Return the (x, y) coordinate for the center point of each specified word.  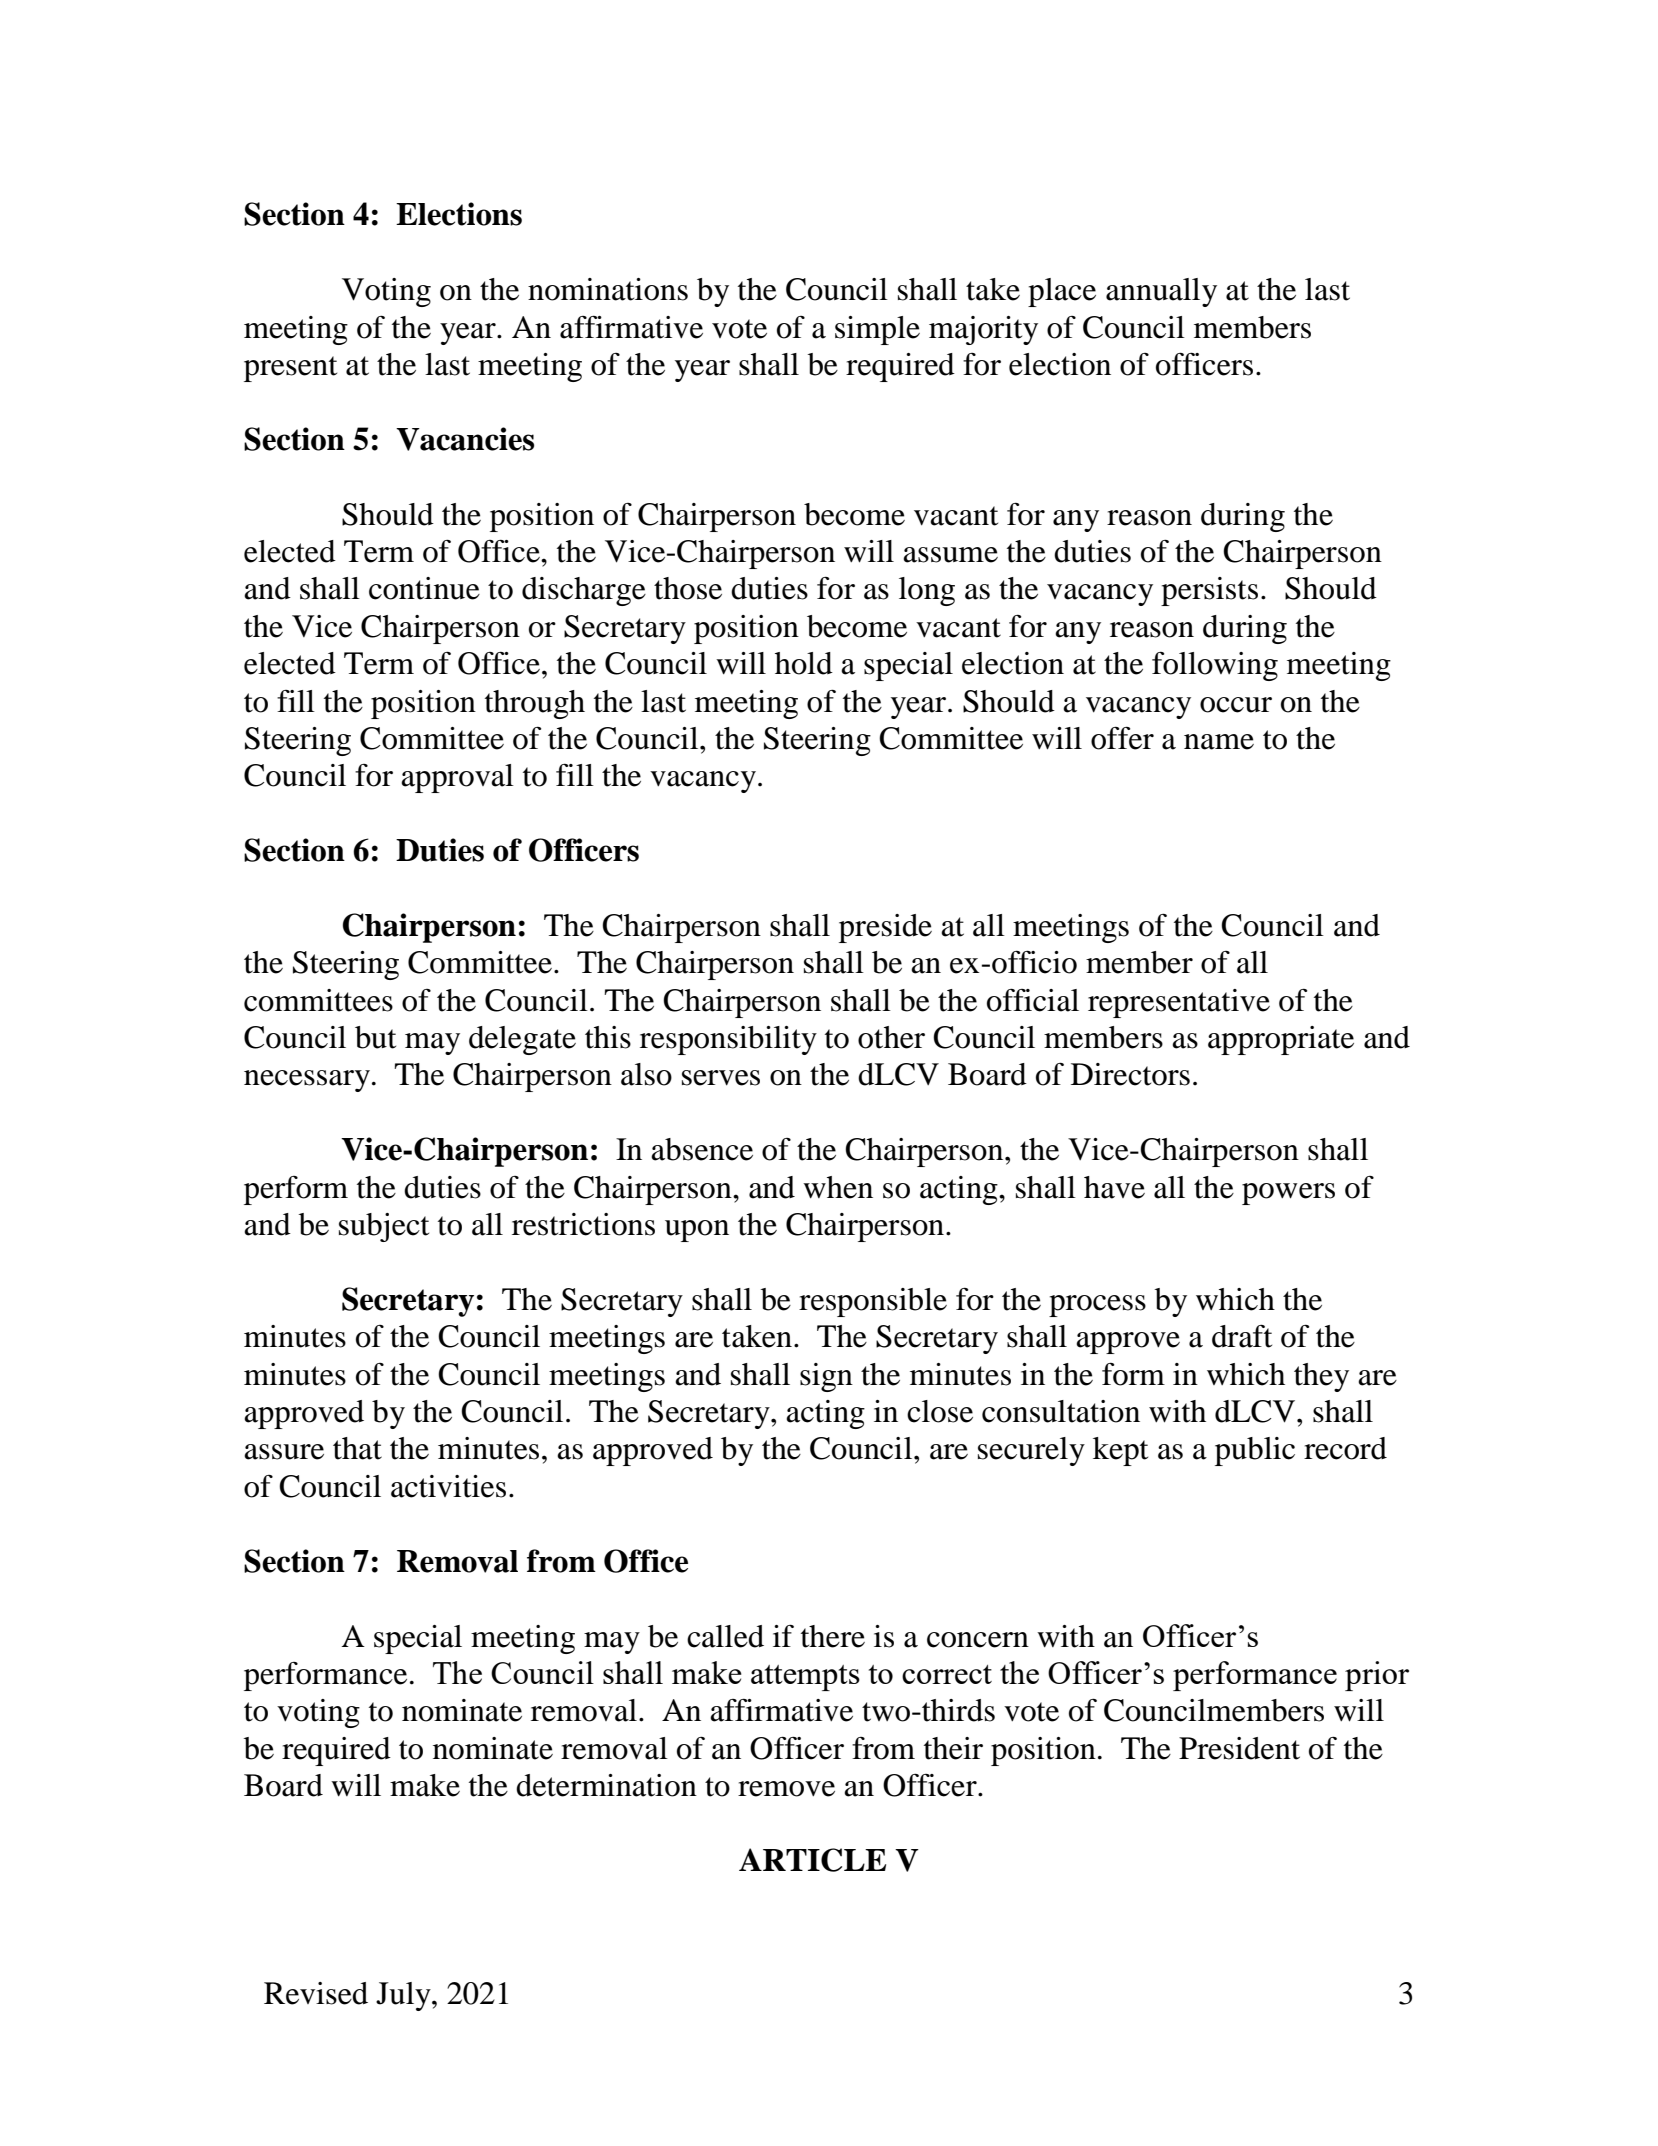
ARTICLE (812, 1860)
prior (1377, 1676)
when (838, 1187)
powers (1288, 1194)
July (404, 1996)
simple (877, 330)
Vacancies (465, 439)
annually (1161, 292)
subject (384, 1227)
